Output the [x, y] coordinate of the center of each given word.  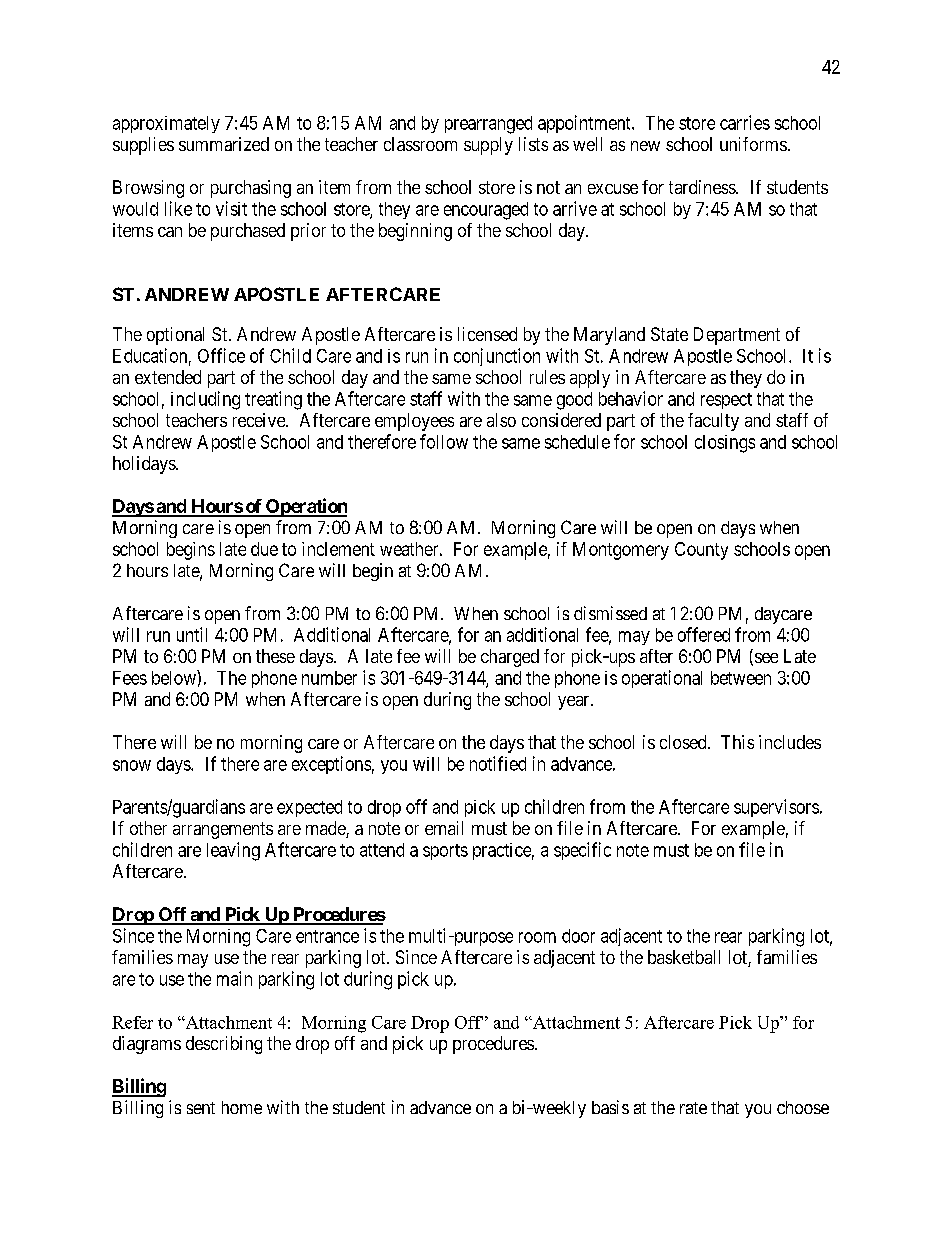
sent [201, 1108]
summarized [224, 144]
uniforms [753, 144]
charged [510, 658]
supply [488, 146]
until [192, 634]
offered [704, 634]
